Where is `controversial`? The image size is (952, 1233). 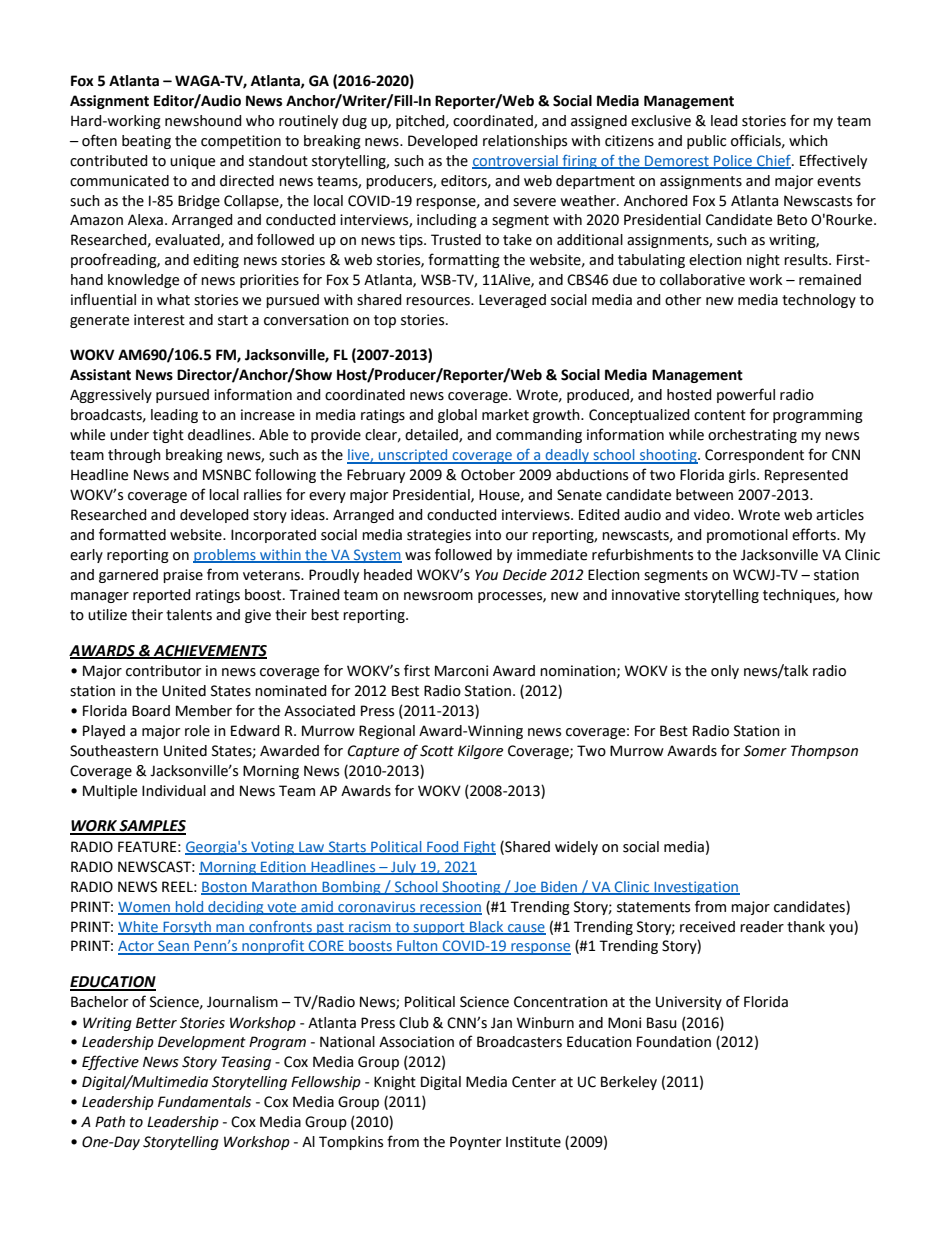 controversial is located at coordinates (516, 161).
